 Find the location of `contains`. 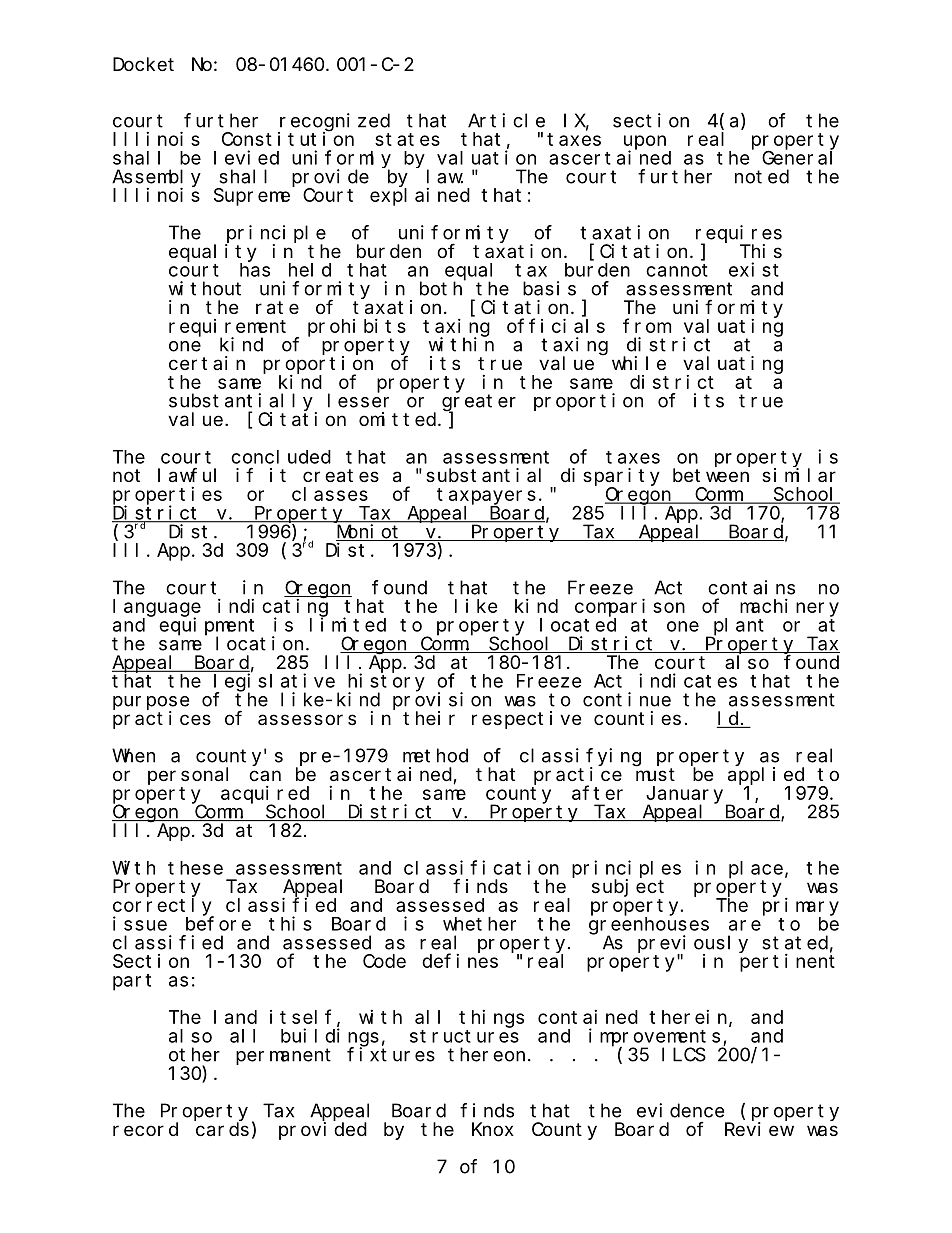

contains is located at coordinates (751, 587).
